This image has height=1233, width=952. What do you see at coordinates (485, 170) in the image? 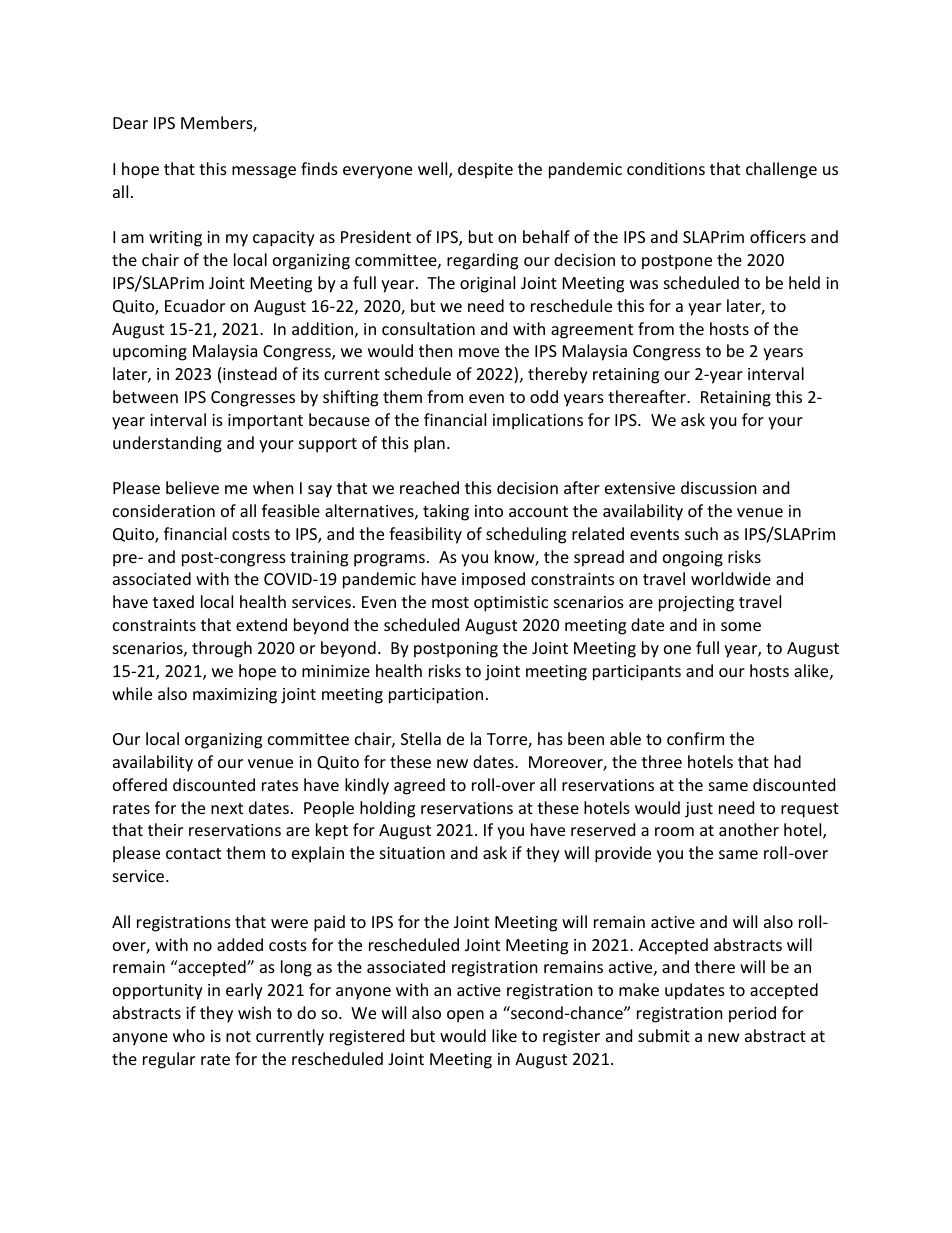
I see `despite` at bounding box center [485, 170].
